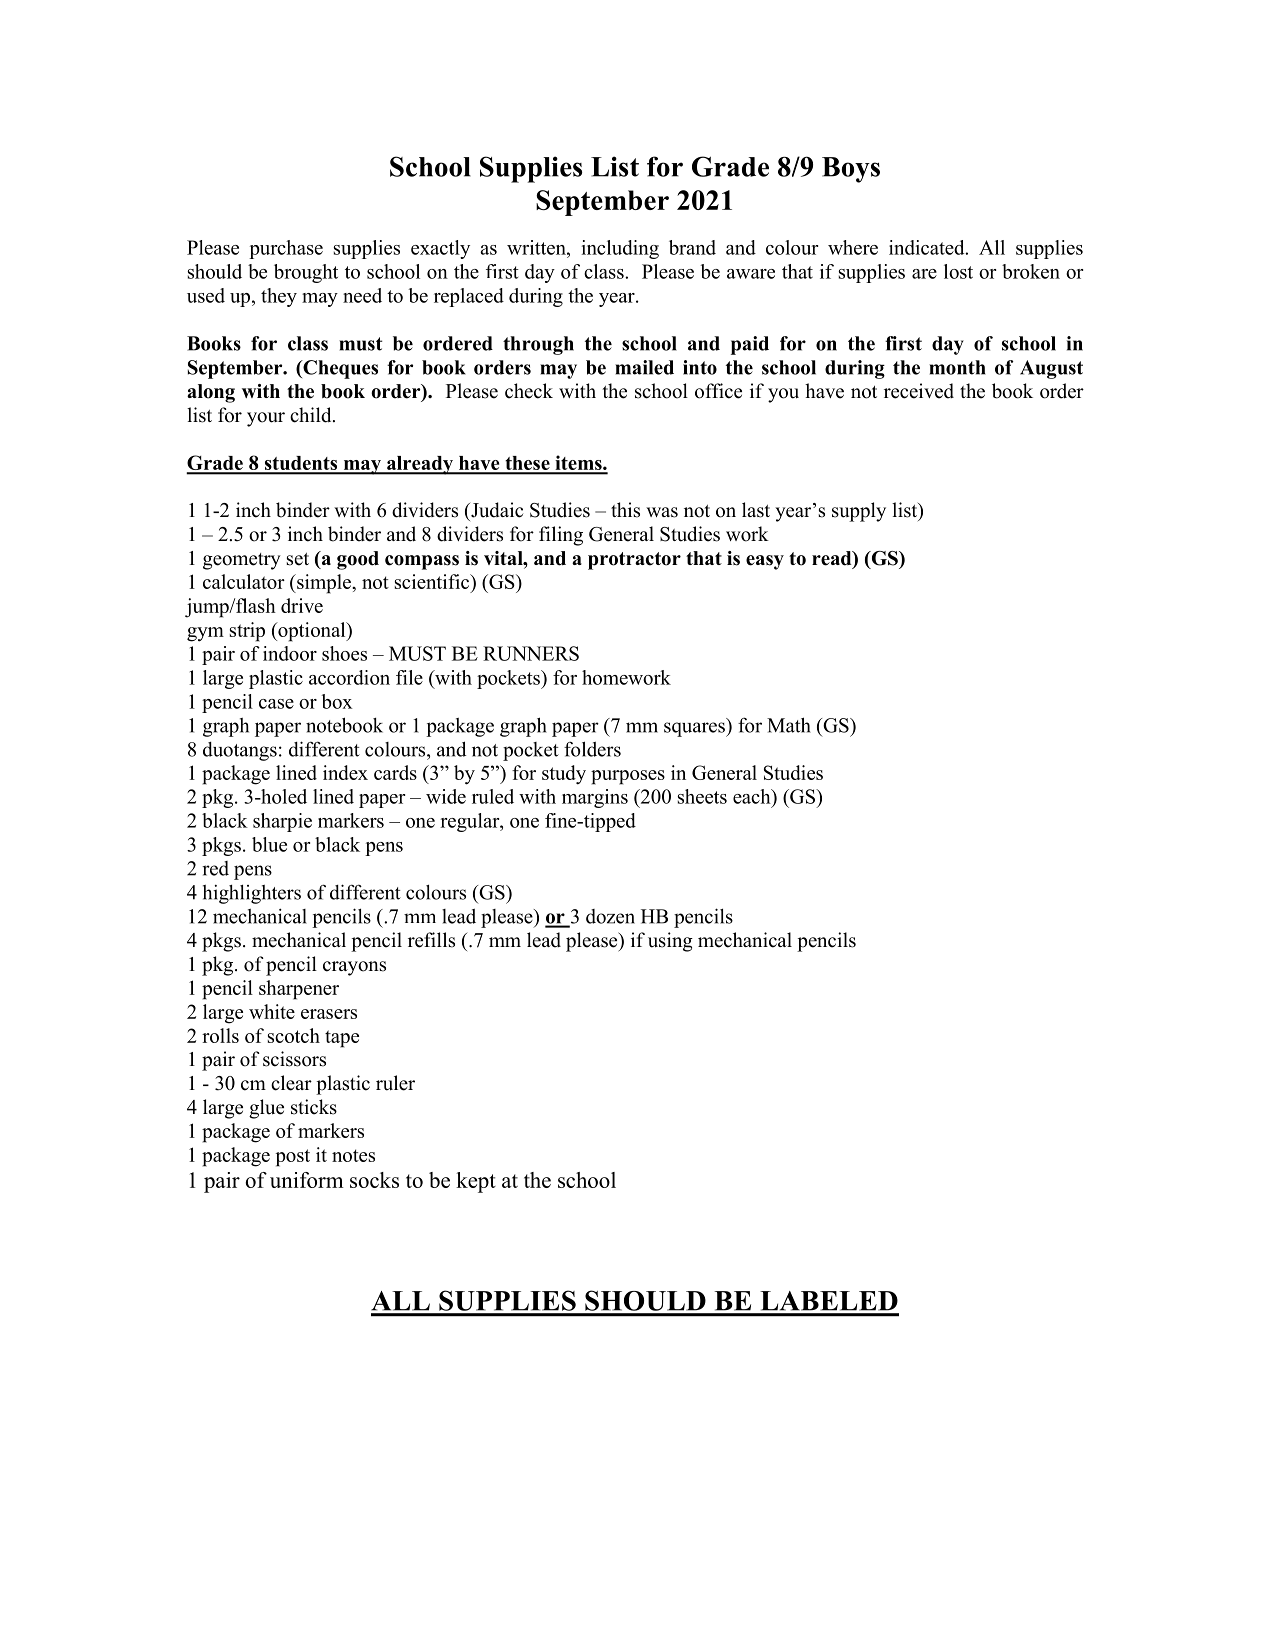  I want to click on this, so click(625, 510).
